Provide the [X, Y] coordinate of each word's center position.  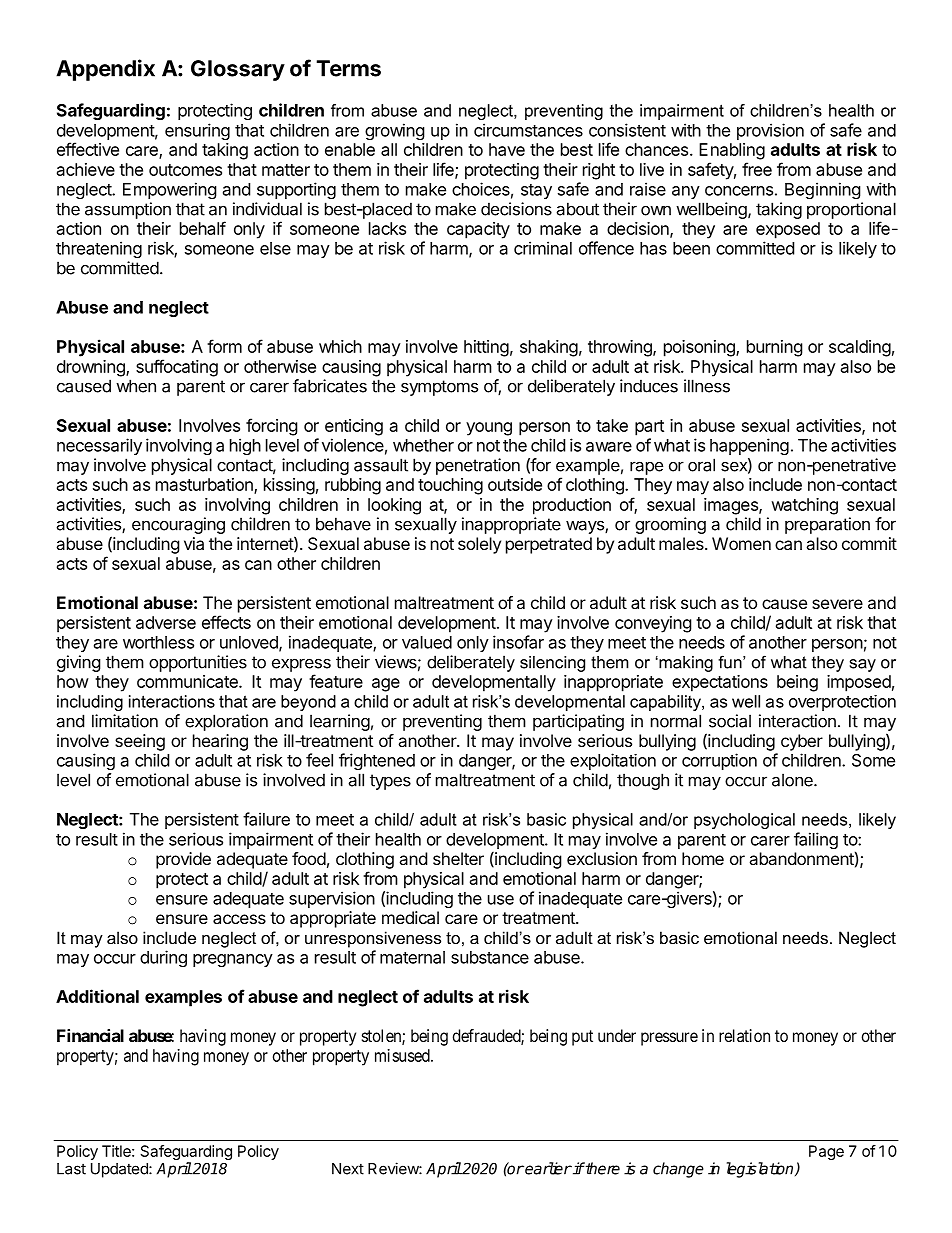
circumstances [528, 130]
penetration [478, 466]
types [390, 782]
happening [749, 446]
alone [793, 780]
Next [348, 1169]
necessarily [99, 446]
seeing [140, 742]
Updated [120, 1170]
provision [770, 131]
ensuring [197, 131]
